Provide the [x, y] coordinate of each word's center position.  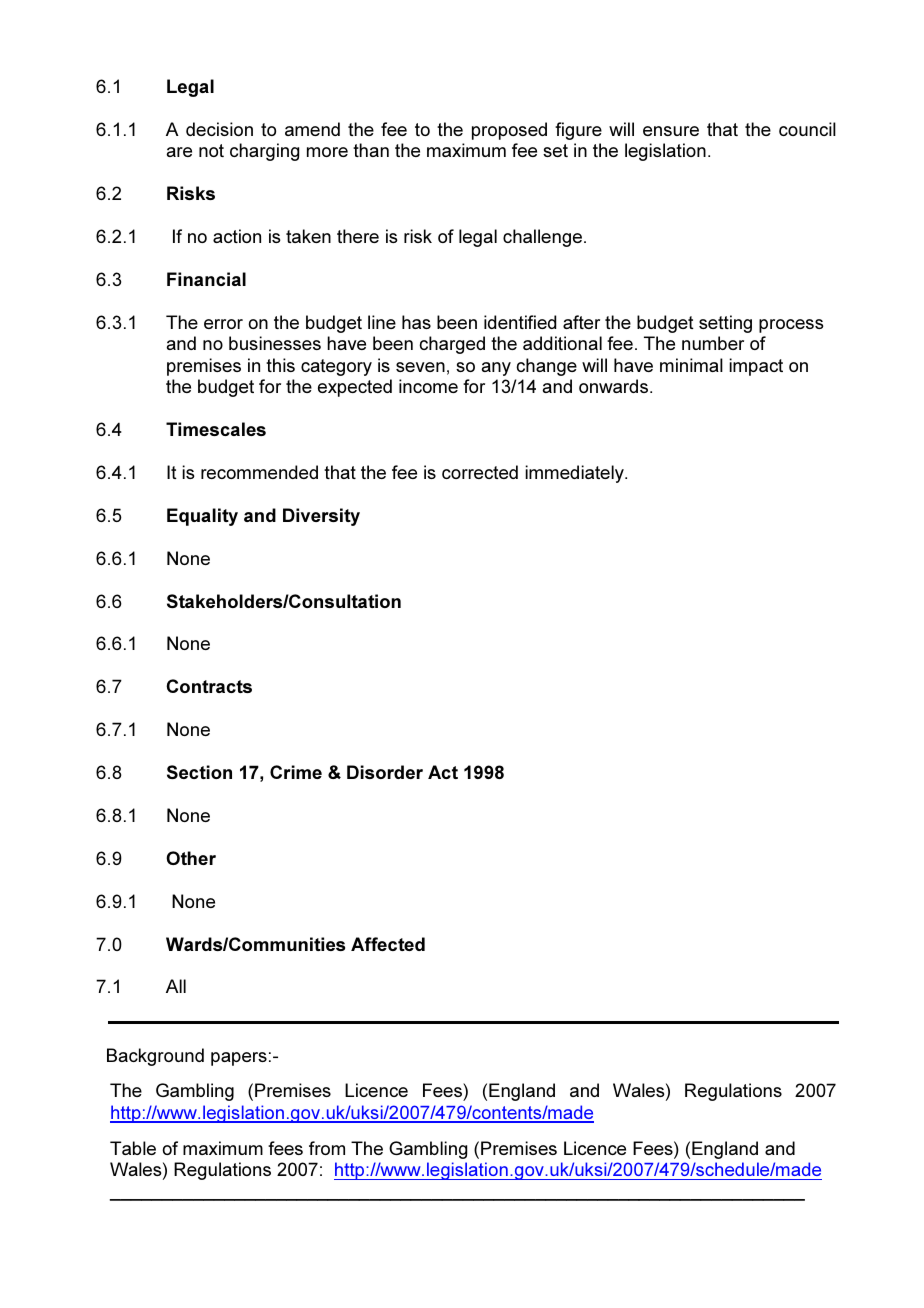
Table [133, 1148]
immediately [575, 474]
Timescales [216, 429]
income [428, 386]
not [211, 150]
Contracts [209, 686]
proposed [509, 131]
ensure [671, 131]
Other [191, 858]
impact [756, 367]
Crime [296, 772]
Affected [388, 944]
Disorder [385, 772]
